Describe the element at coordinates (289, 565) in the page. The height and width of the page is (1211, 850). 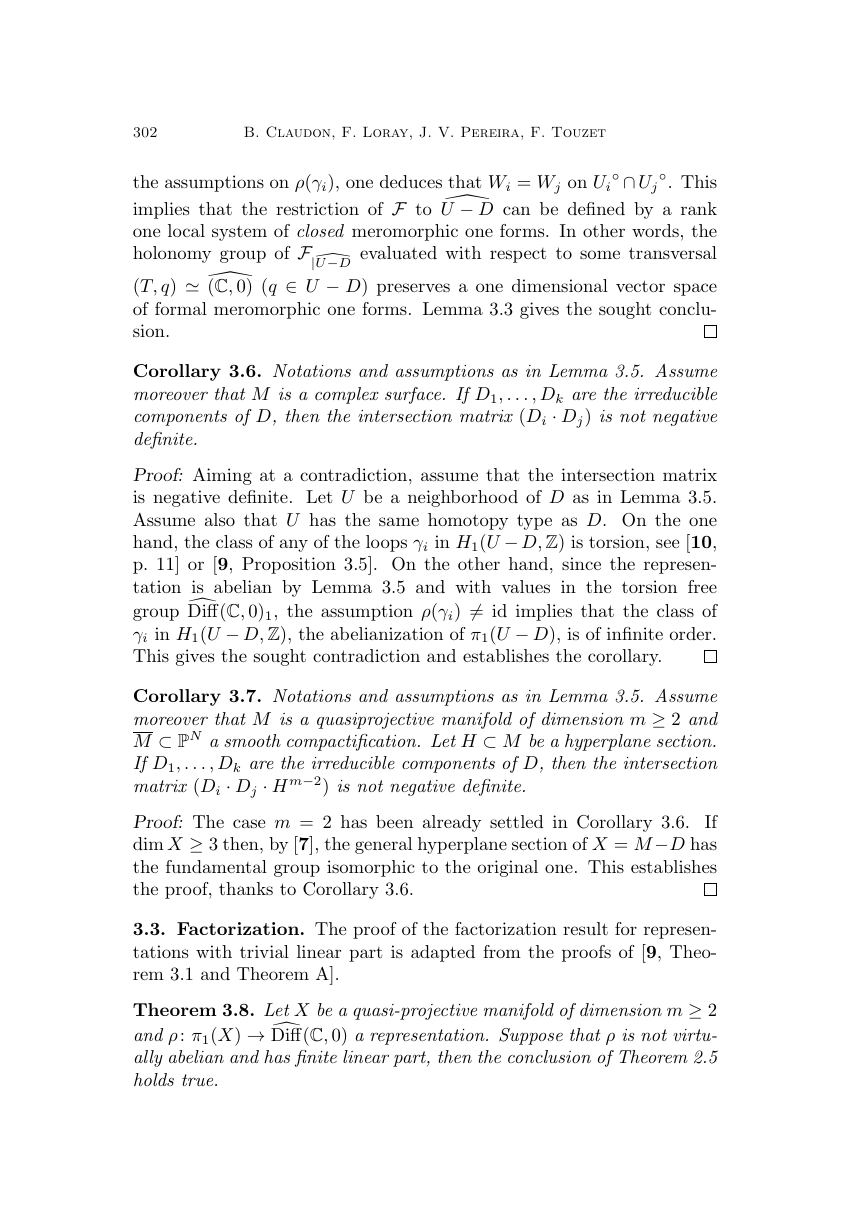
I see `Proposition` at that location.
